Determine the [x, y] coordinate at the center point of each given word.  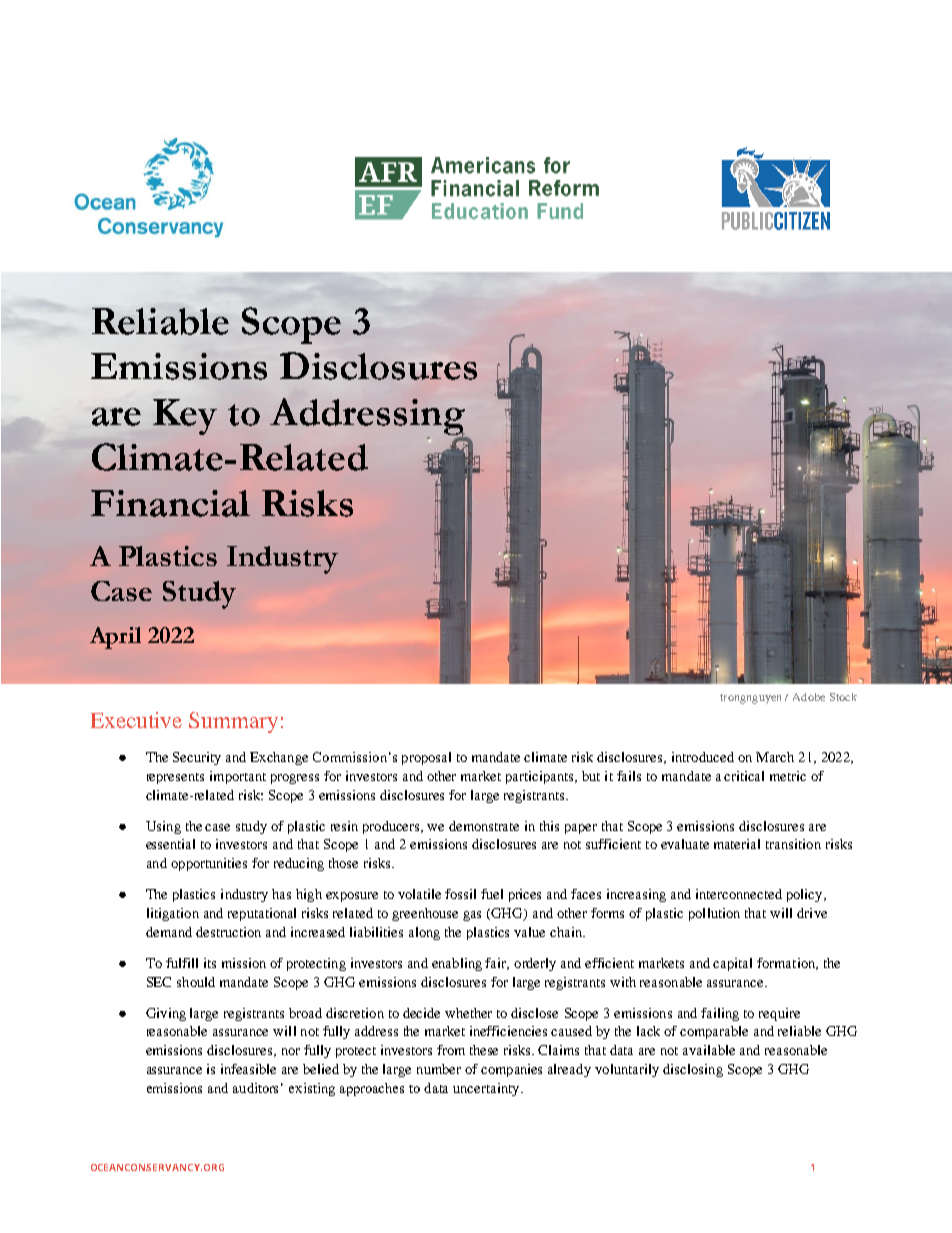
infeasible [248, 1069]
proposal [426, 758]
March [775, 757]
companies [511, 1070]
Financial [170, 503]
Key [185, 417]
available [709, 1050]
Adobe [809, 697]
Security [197, 758]
